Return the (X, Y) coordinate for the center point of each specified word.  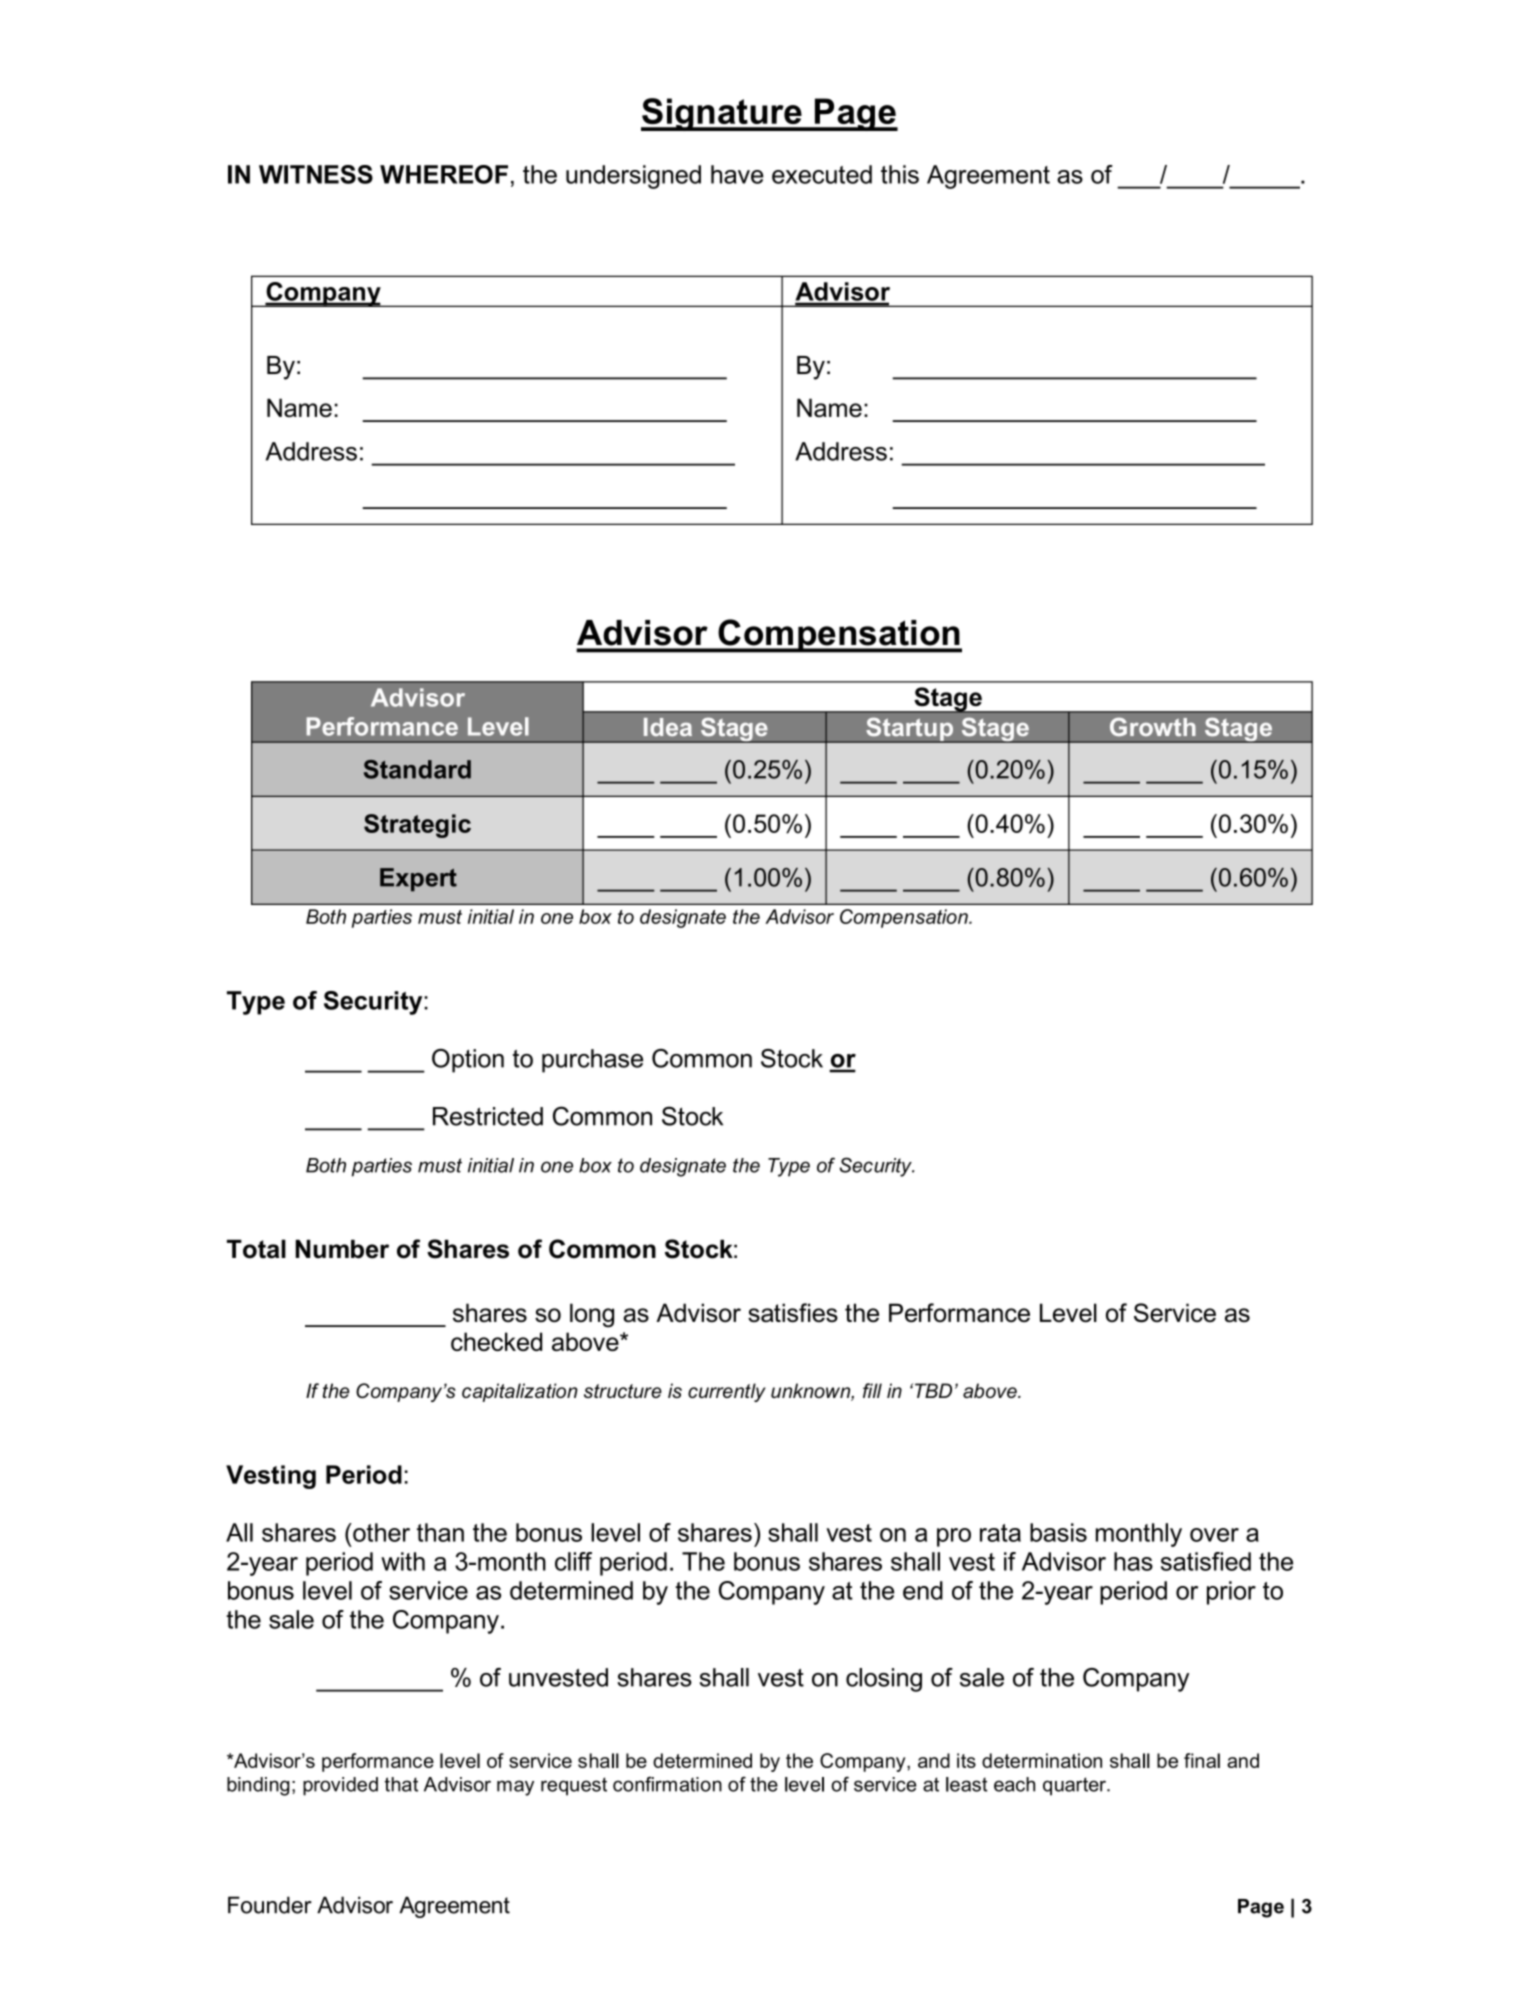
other (380, 1532)
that (401, 1784)
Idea (668, 727)
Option (468, 1061)
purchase (592, 1061)
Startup (910, 730)
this (900, 174)
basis (1058, 1532)
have (737, 174)
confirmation (667, 1784)
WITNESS (316, 174)
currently (727, 1392)
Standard (417, 769)
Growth (1153, 727)
